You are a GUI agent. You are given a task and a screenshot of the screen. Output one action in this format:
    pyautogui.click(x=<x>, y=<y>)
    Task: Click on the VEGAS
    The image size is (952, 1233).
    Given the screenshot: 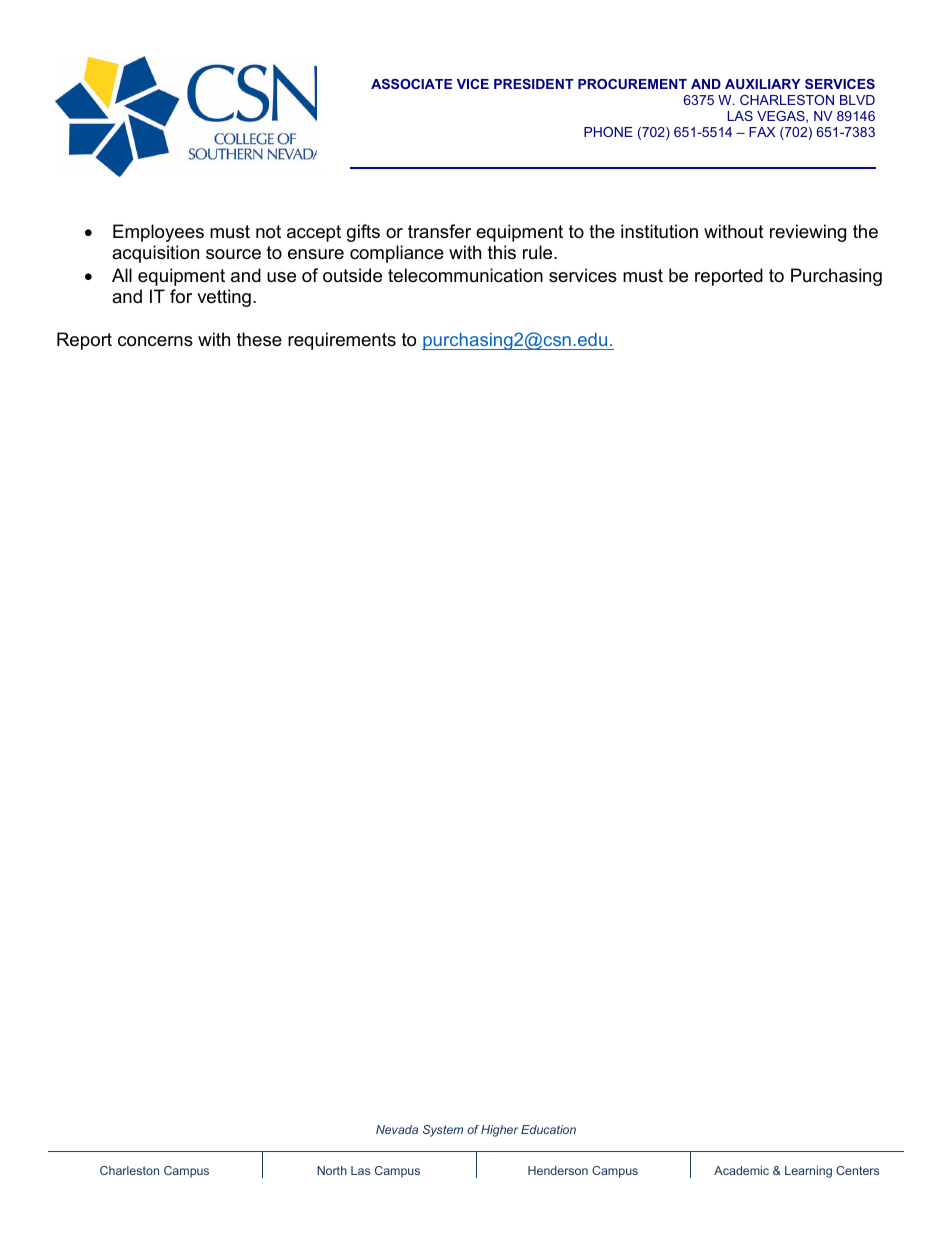 What is the action you would take?
    pyautogui.click(x=782, y=117)
